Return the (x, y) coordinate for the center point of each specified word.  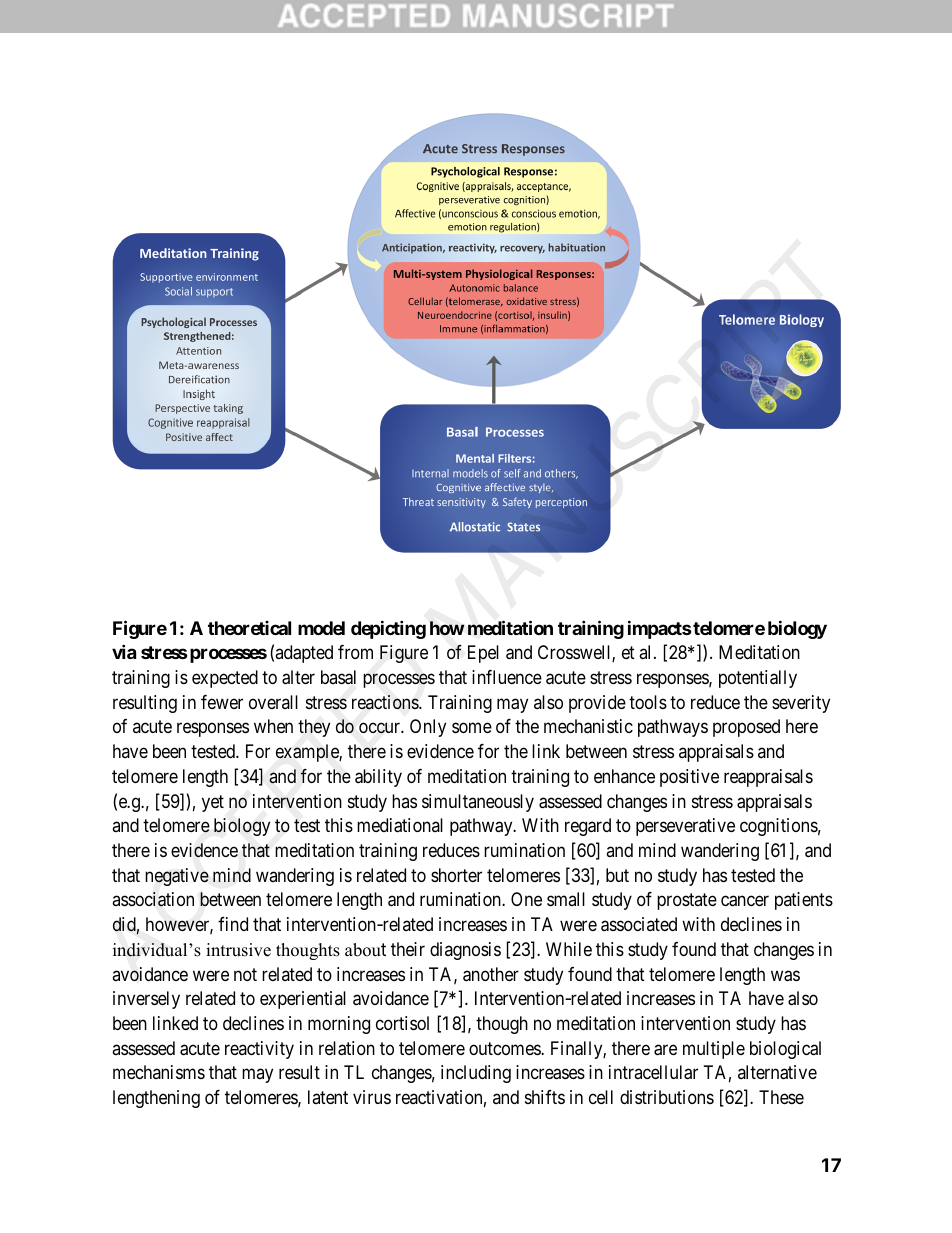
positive (689, 778)
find (233, 924)
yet (213, 803)
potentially (758, 679)
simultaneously (478, 803)
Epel (483, 654)
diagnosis (465, 951)
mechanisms (159, 1072)
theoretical (249, 628)
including (476, 1074)
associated (639, 924)
